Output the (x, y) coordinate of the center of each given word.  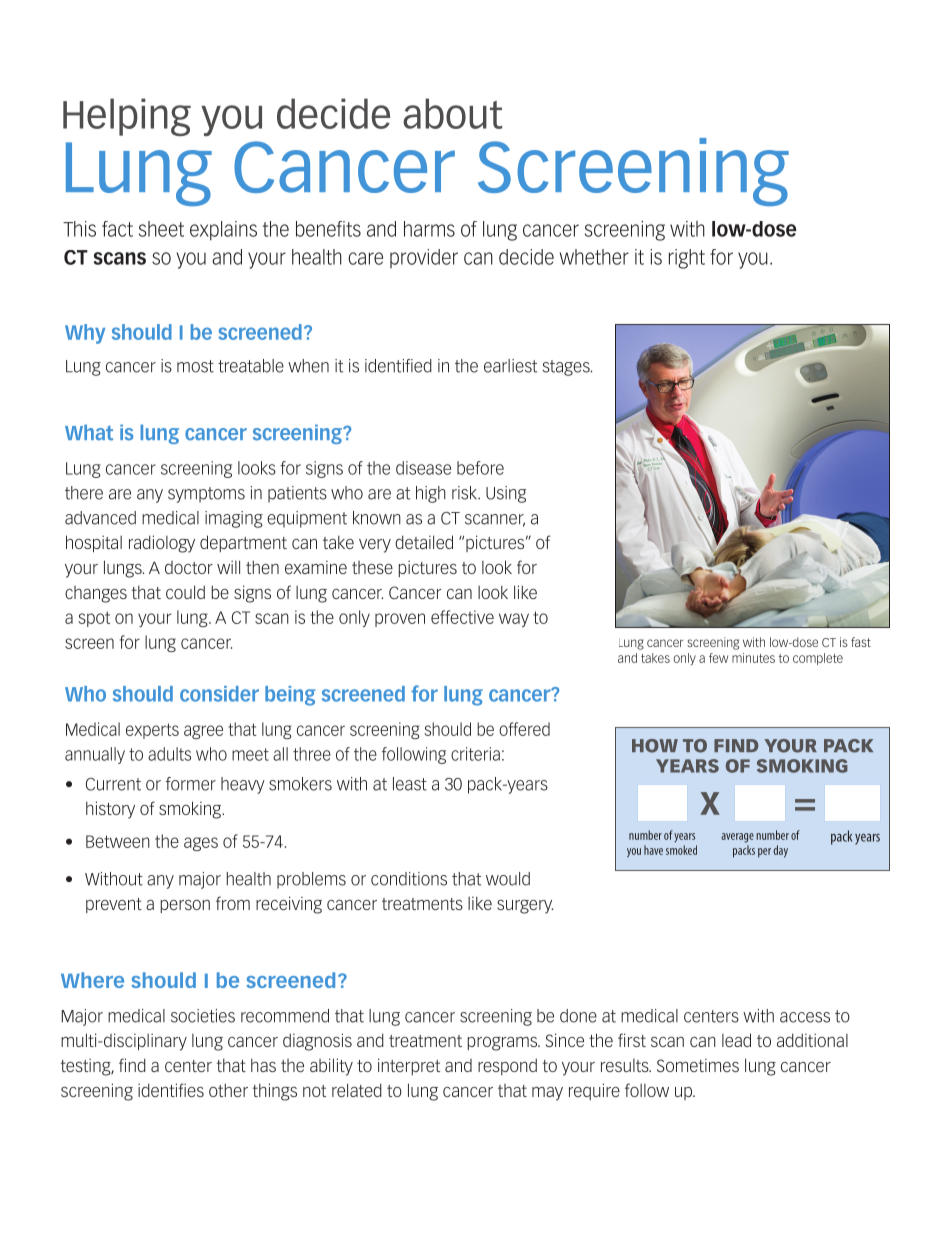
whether (594, 257)
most (195, 366)
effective (462, 617)
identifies (171, 1090)
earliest (510, 366)
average (737, 838)
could (185, 592)
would (508, 879)
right (687, 259)
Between (118, 841)
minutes (753, 658)
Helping (127, 117)
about (452, 113)
